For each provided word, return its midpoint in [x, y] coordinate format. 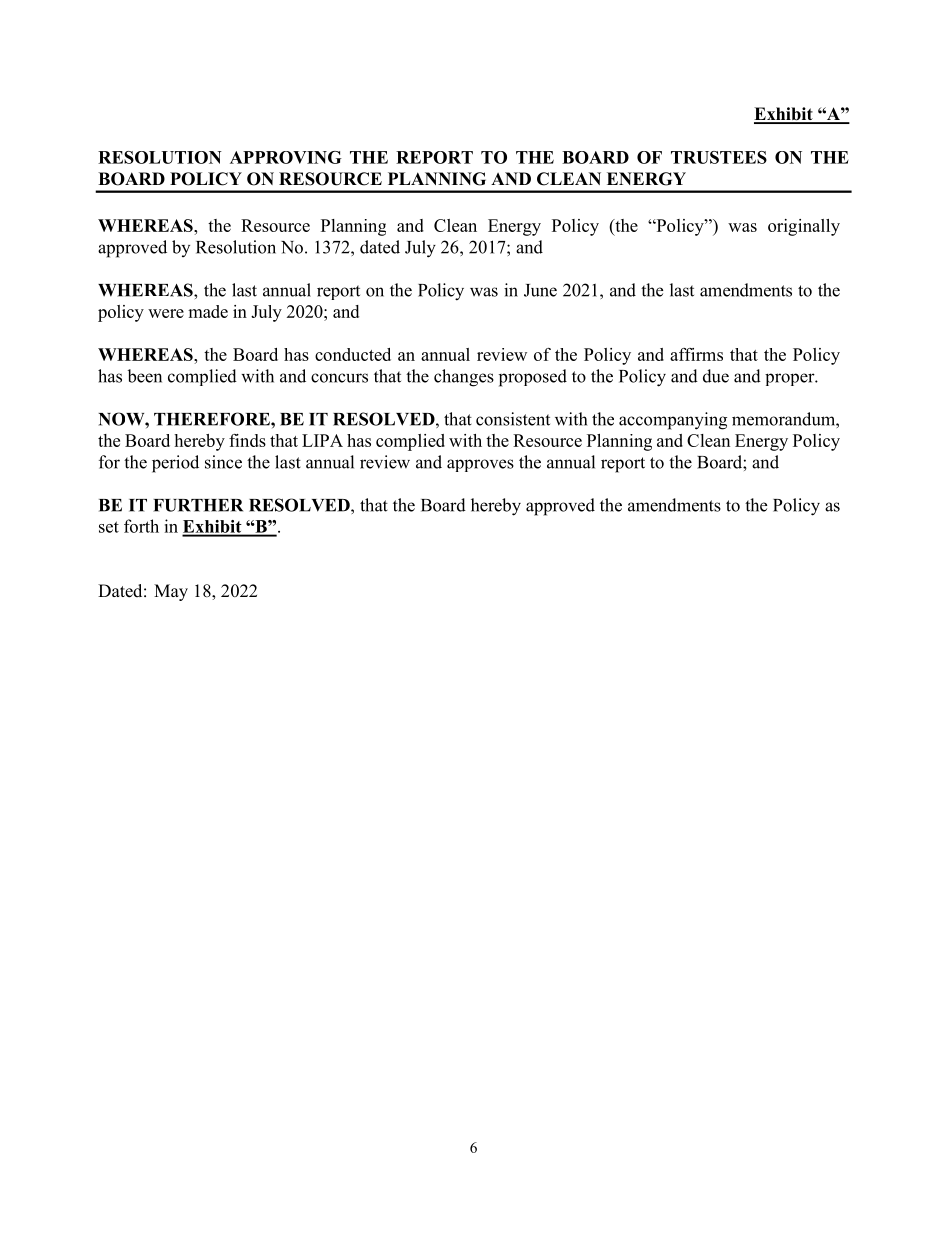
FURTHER [198, 505]
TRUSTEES [719, 157]
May [171, 592]
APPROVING [286, 157]
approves [480, 465]
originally [804, 227]
